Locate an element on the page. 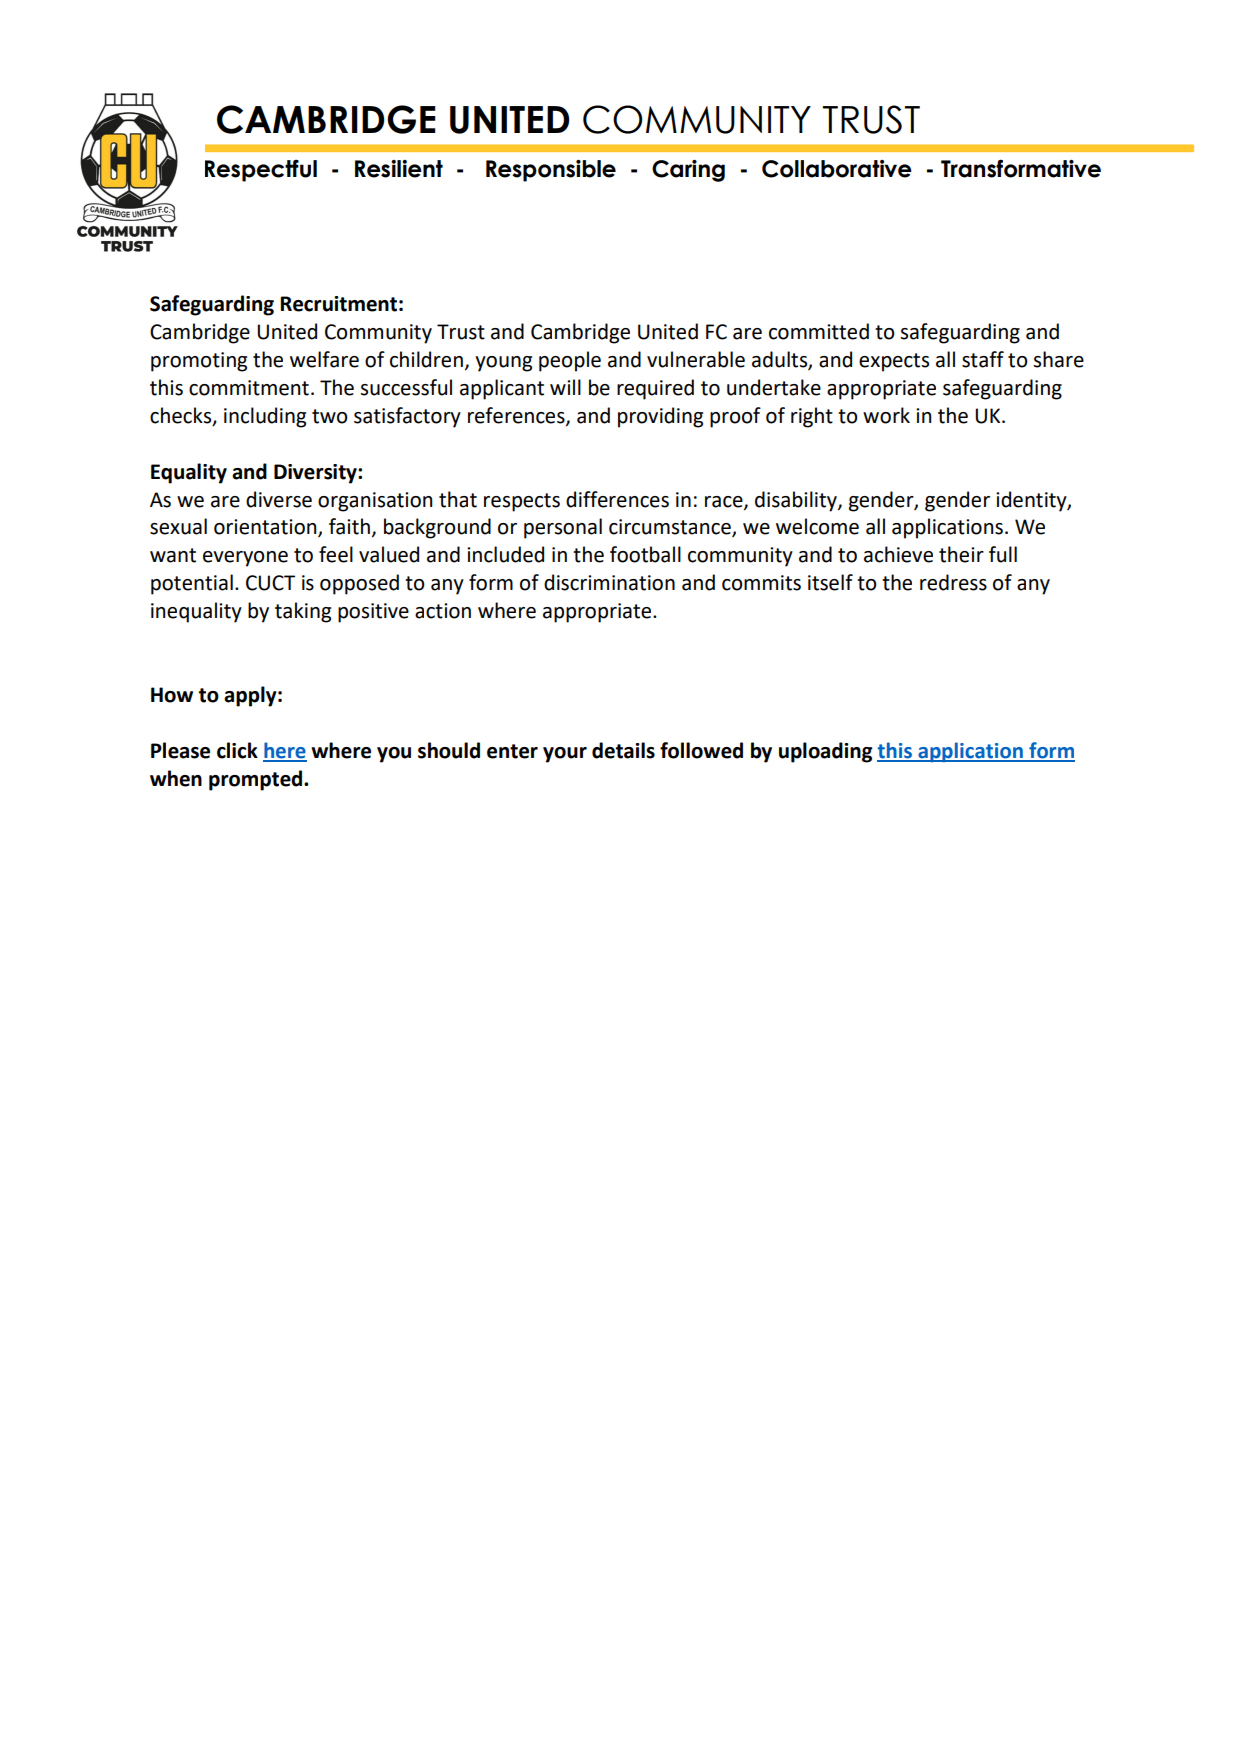  discrimination is located at coordinates (609, 582).
